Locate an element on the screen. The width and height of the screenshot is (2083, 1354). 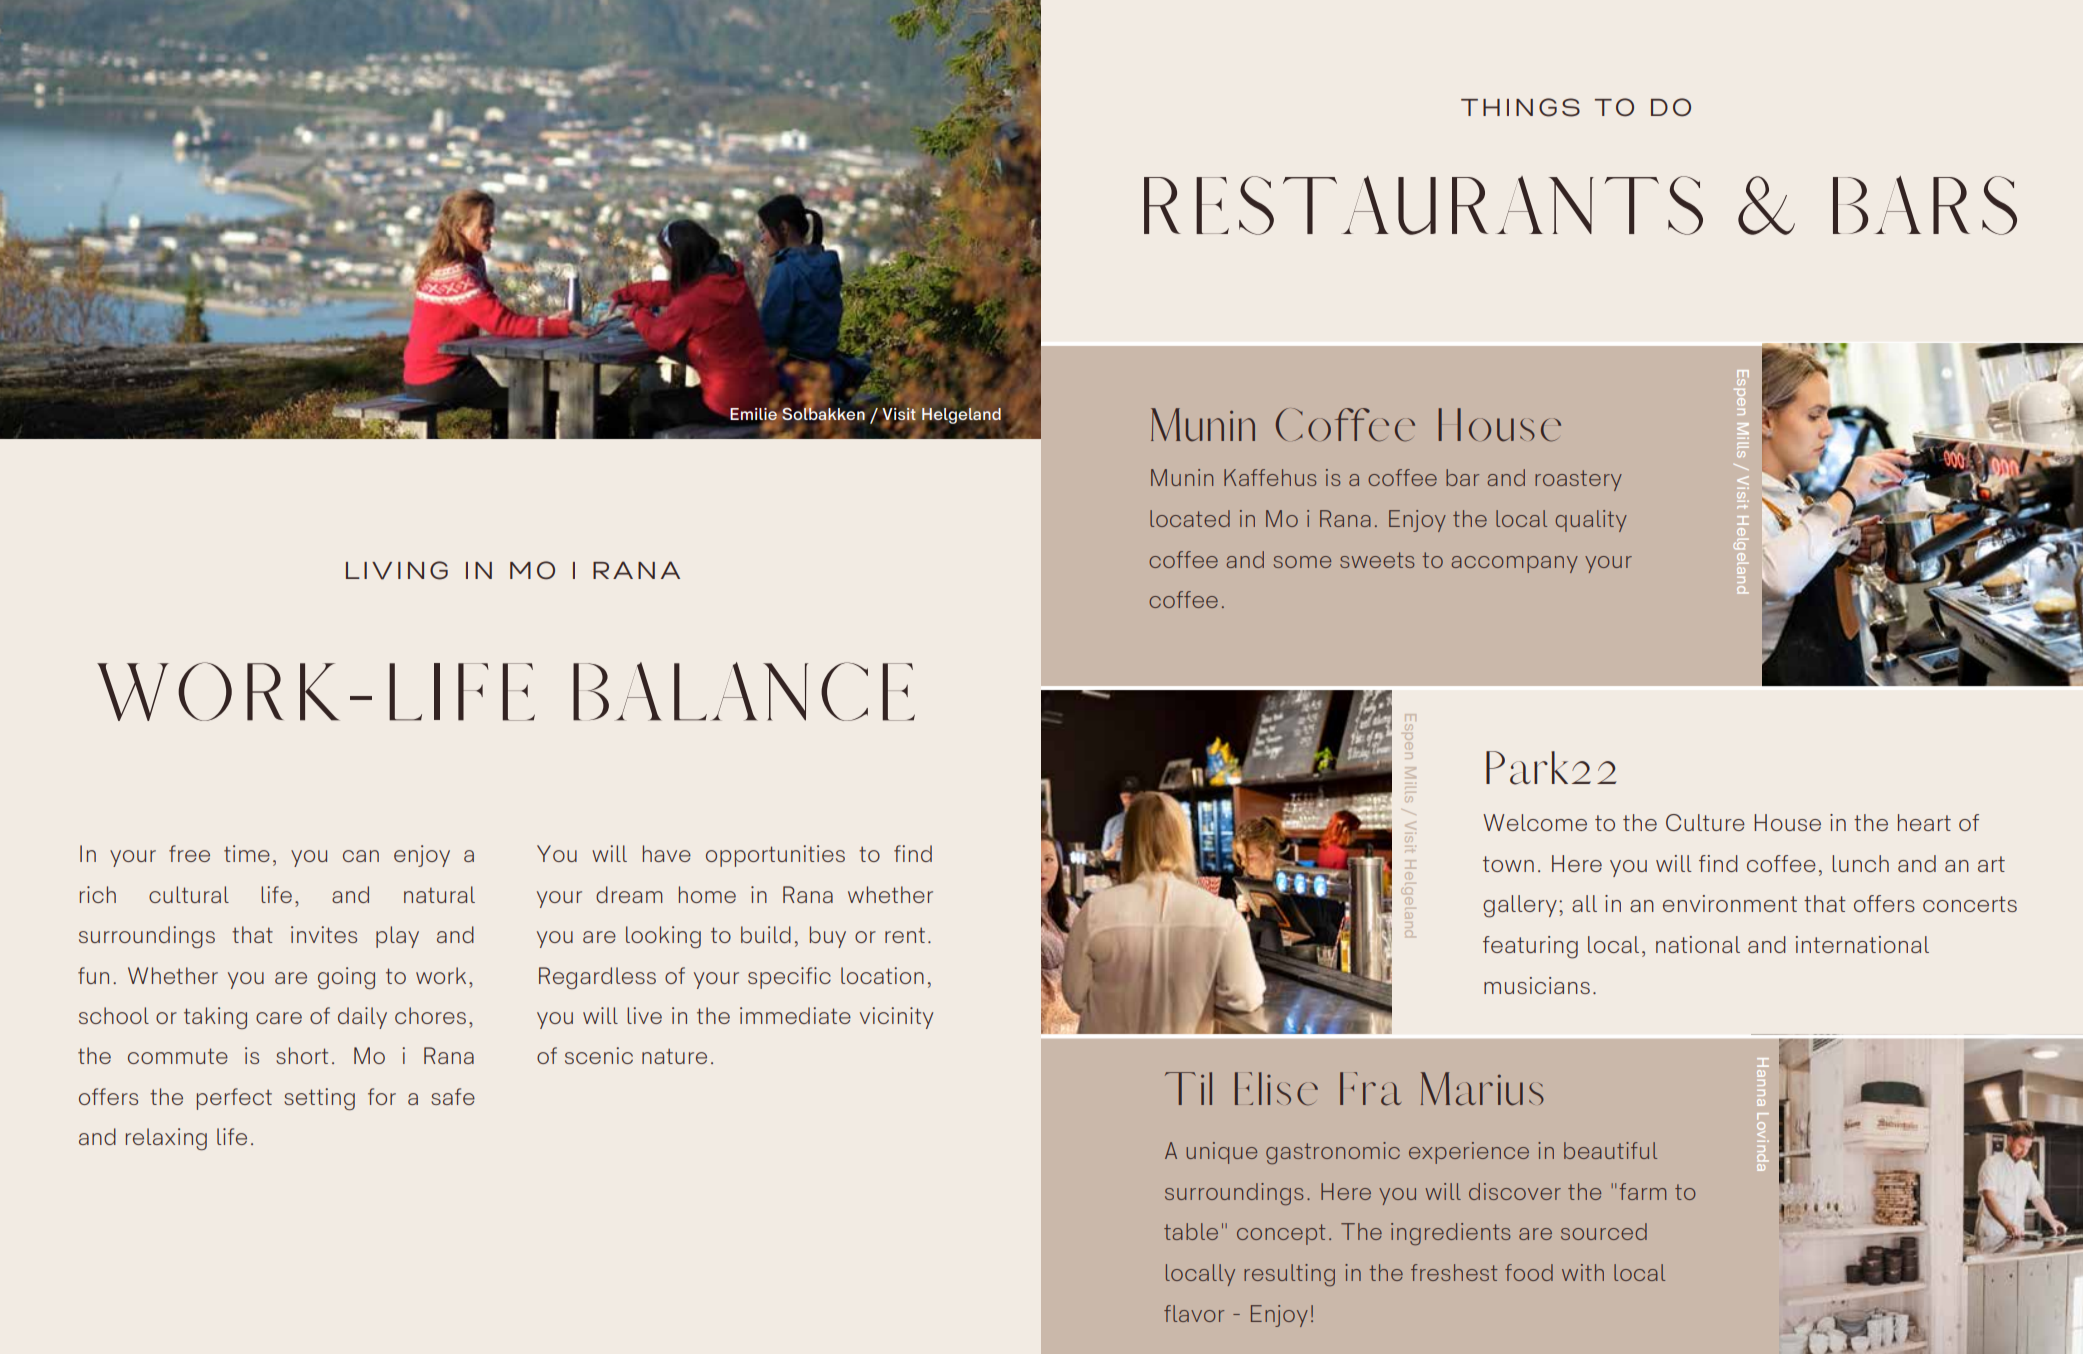
opportunities is located at coordinates (775, 856).
